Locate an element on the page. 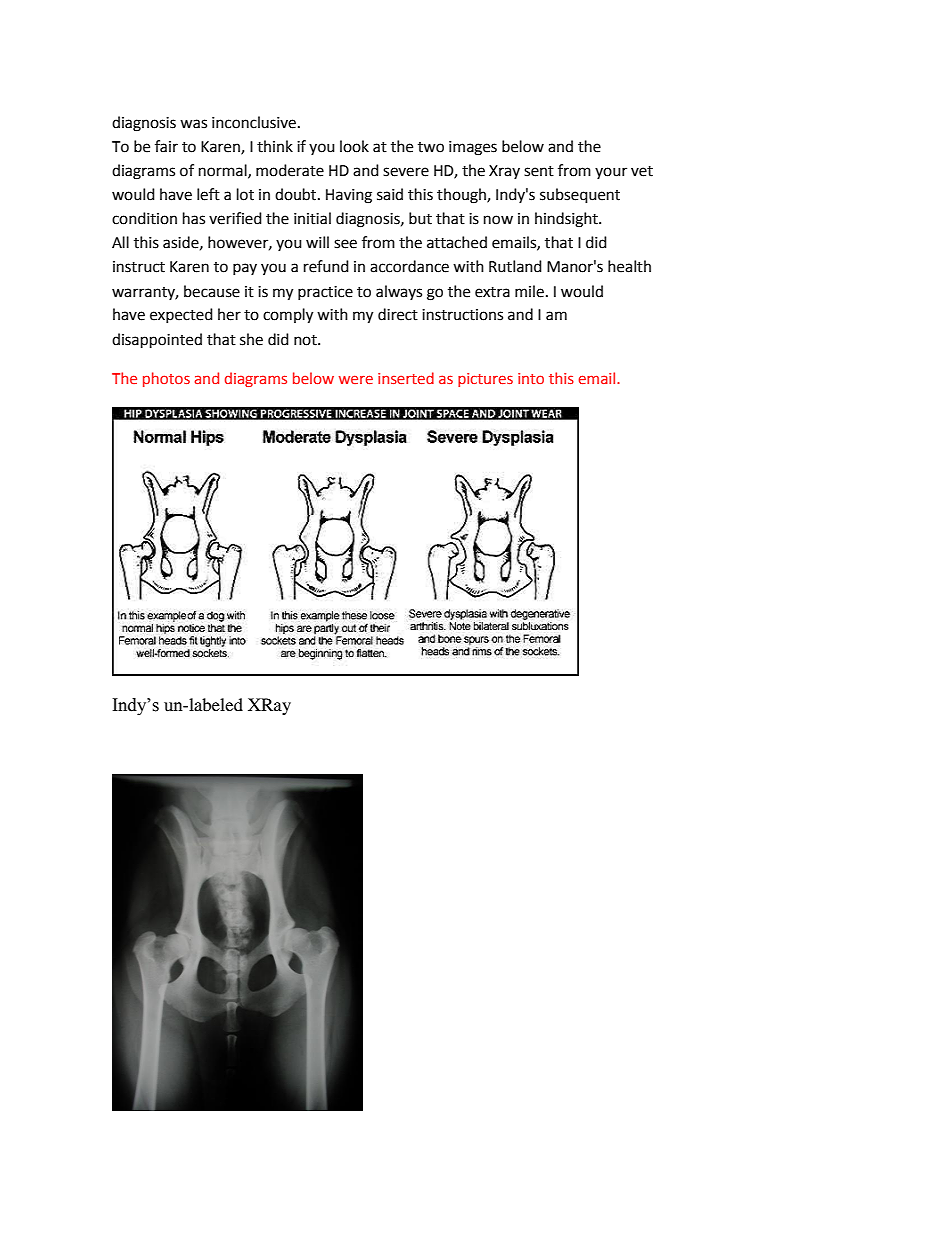  always is located at coordinates (399, 292).
